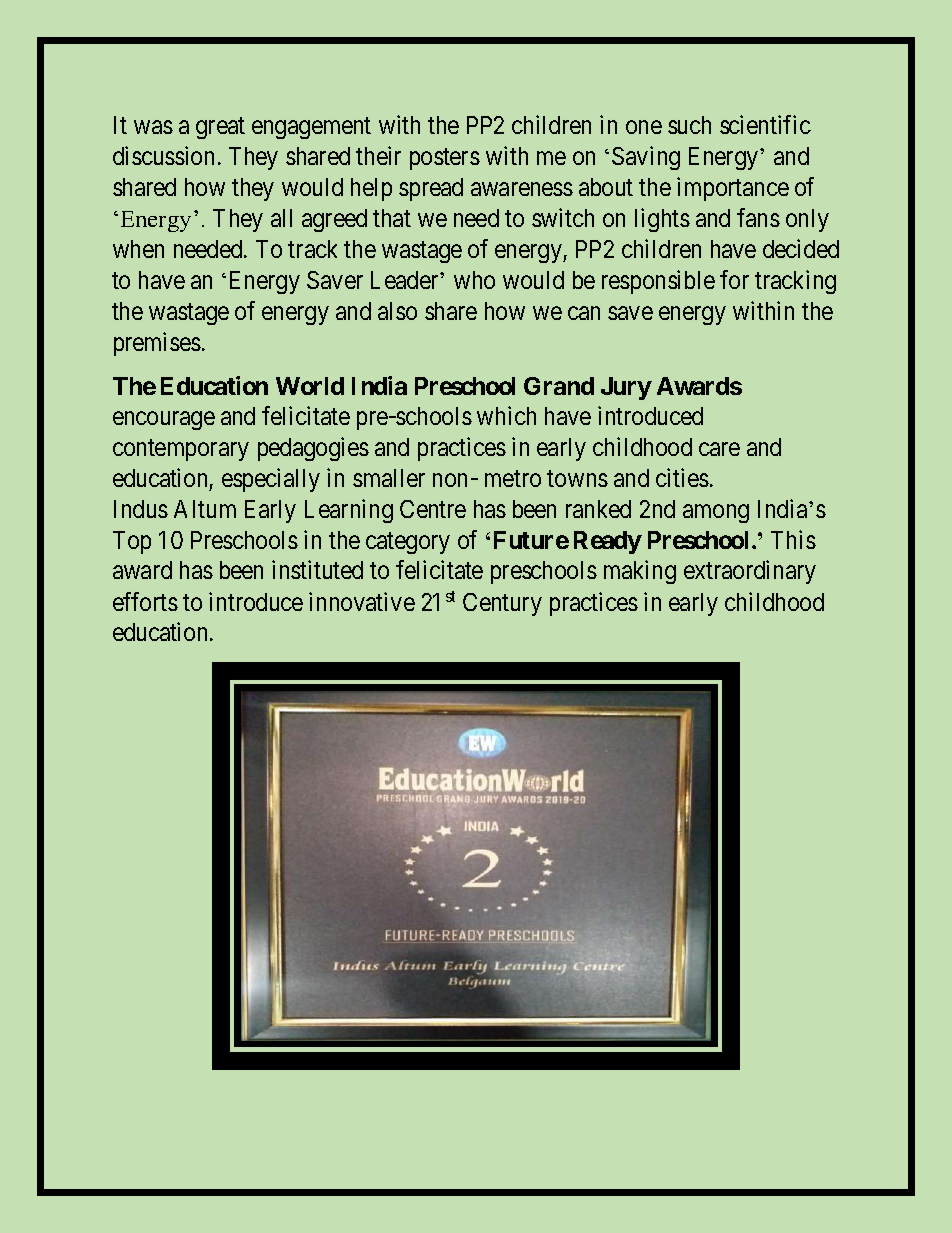  Describe the element at coordinates (559, 386) in the document. I see `Grand` at that location.
